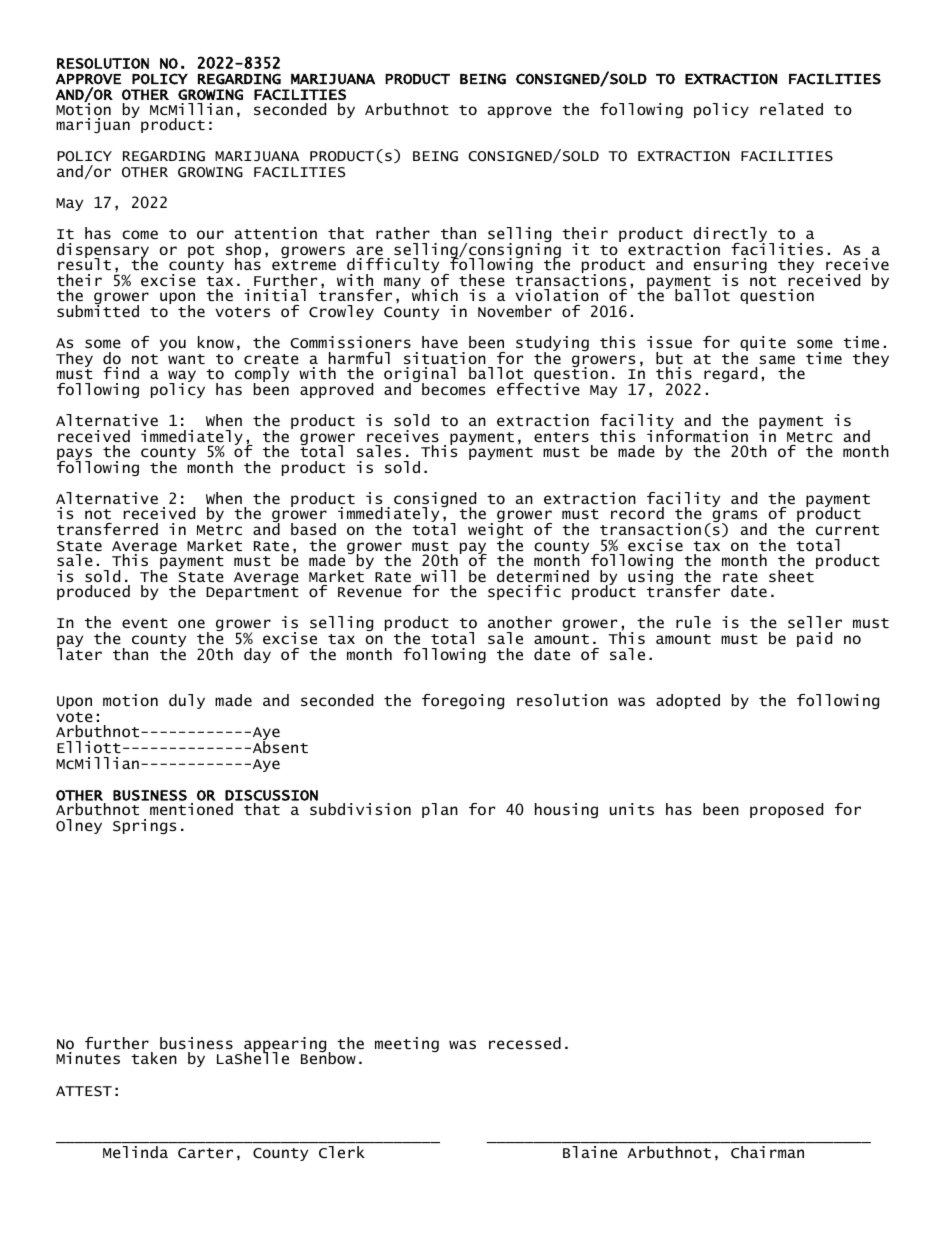 This image has height=1233, width=952. What do you see at coordinates (182, 377) in the image?
I see `way` at bounding box center [182, 377].
